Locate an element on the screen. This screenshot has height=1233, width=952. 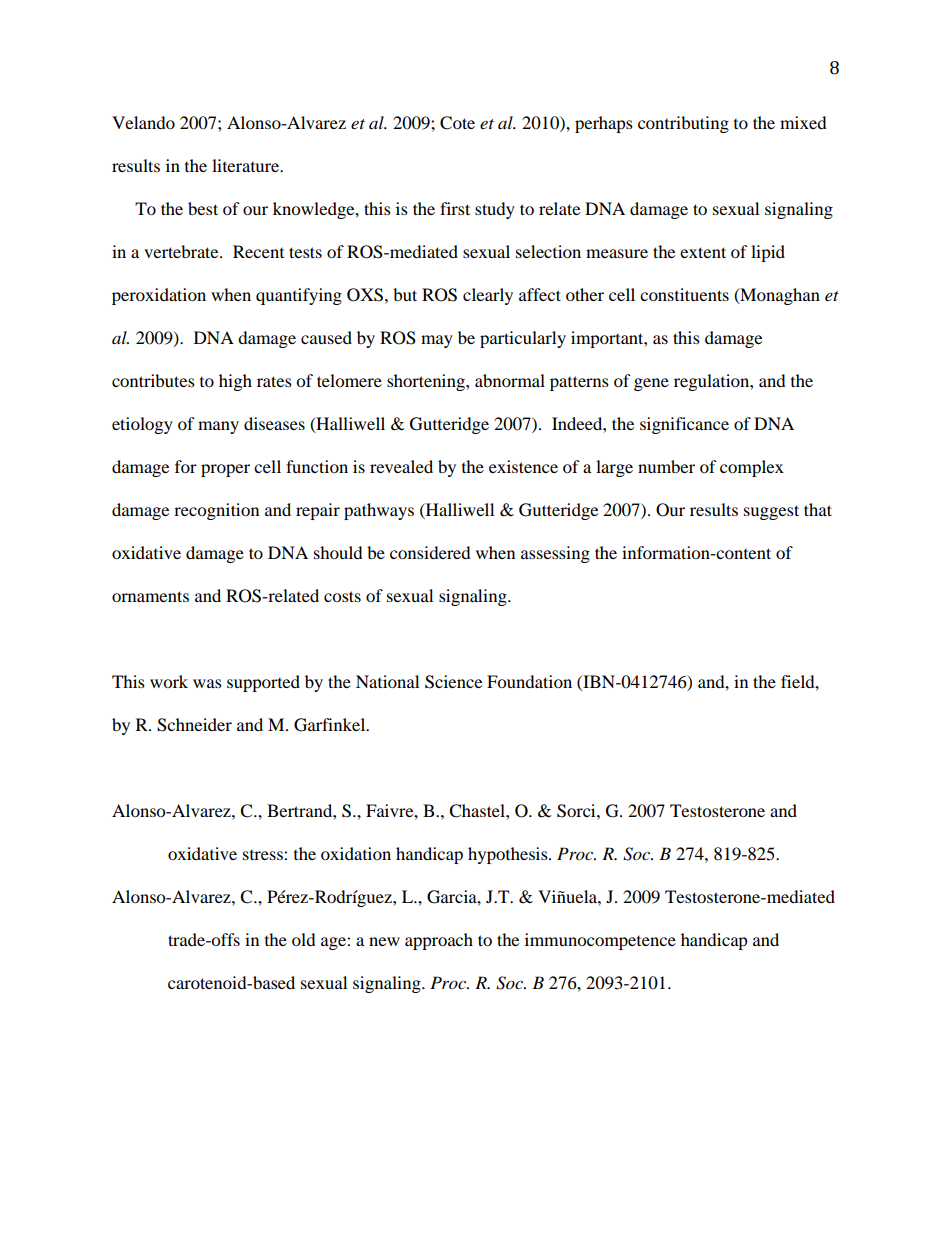
contributing is located at coordinates (683, 124).
